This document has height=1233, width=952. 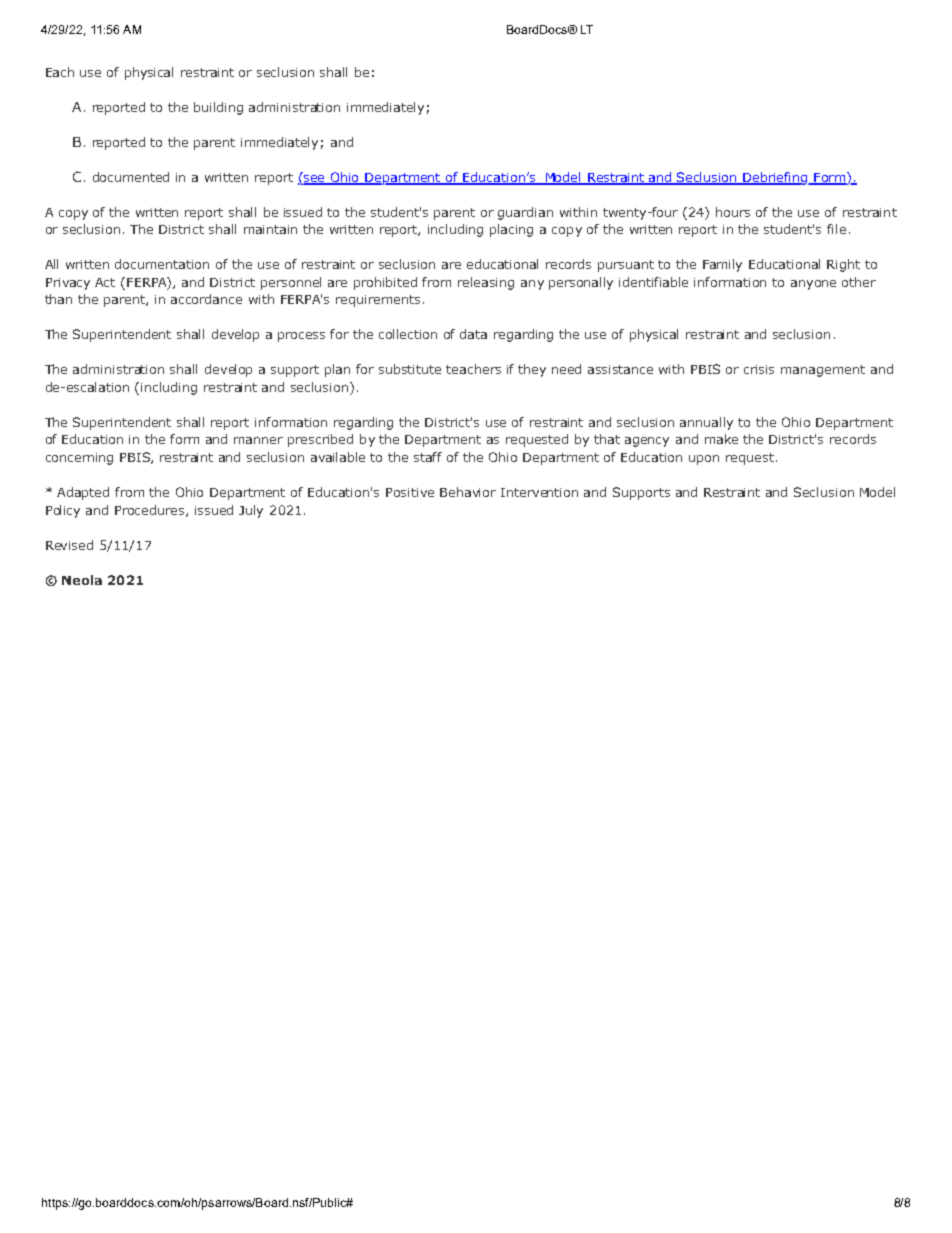 I want to click on building, so click(x=218, y=108).
